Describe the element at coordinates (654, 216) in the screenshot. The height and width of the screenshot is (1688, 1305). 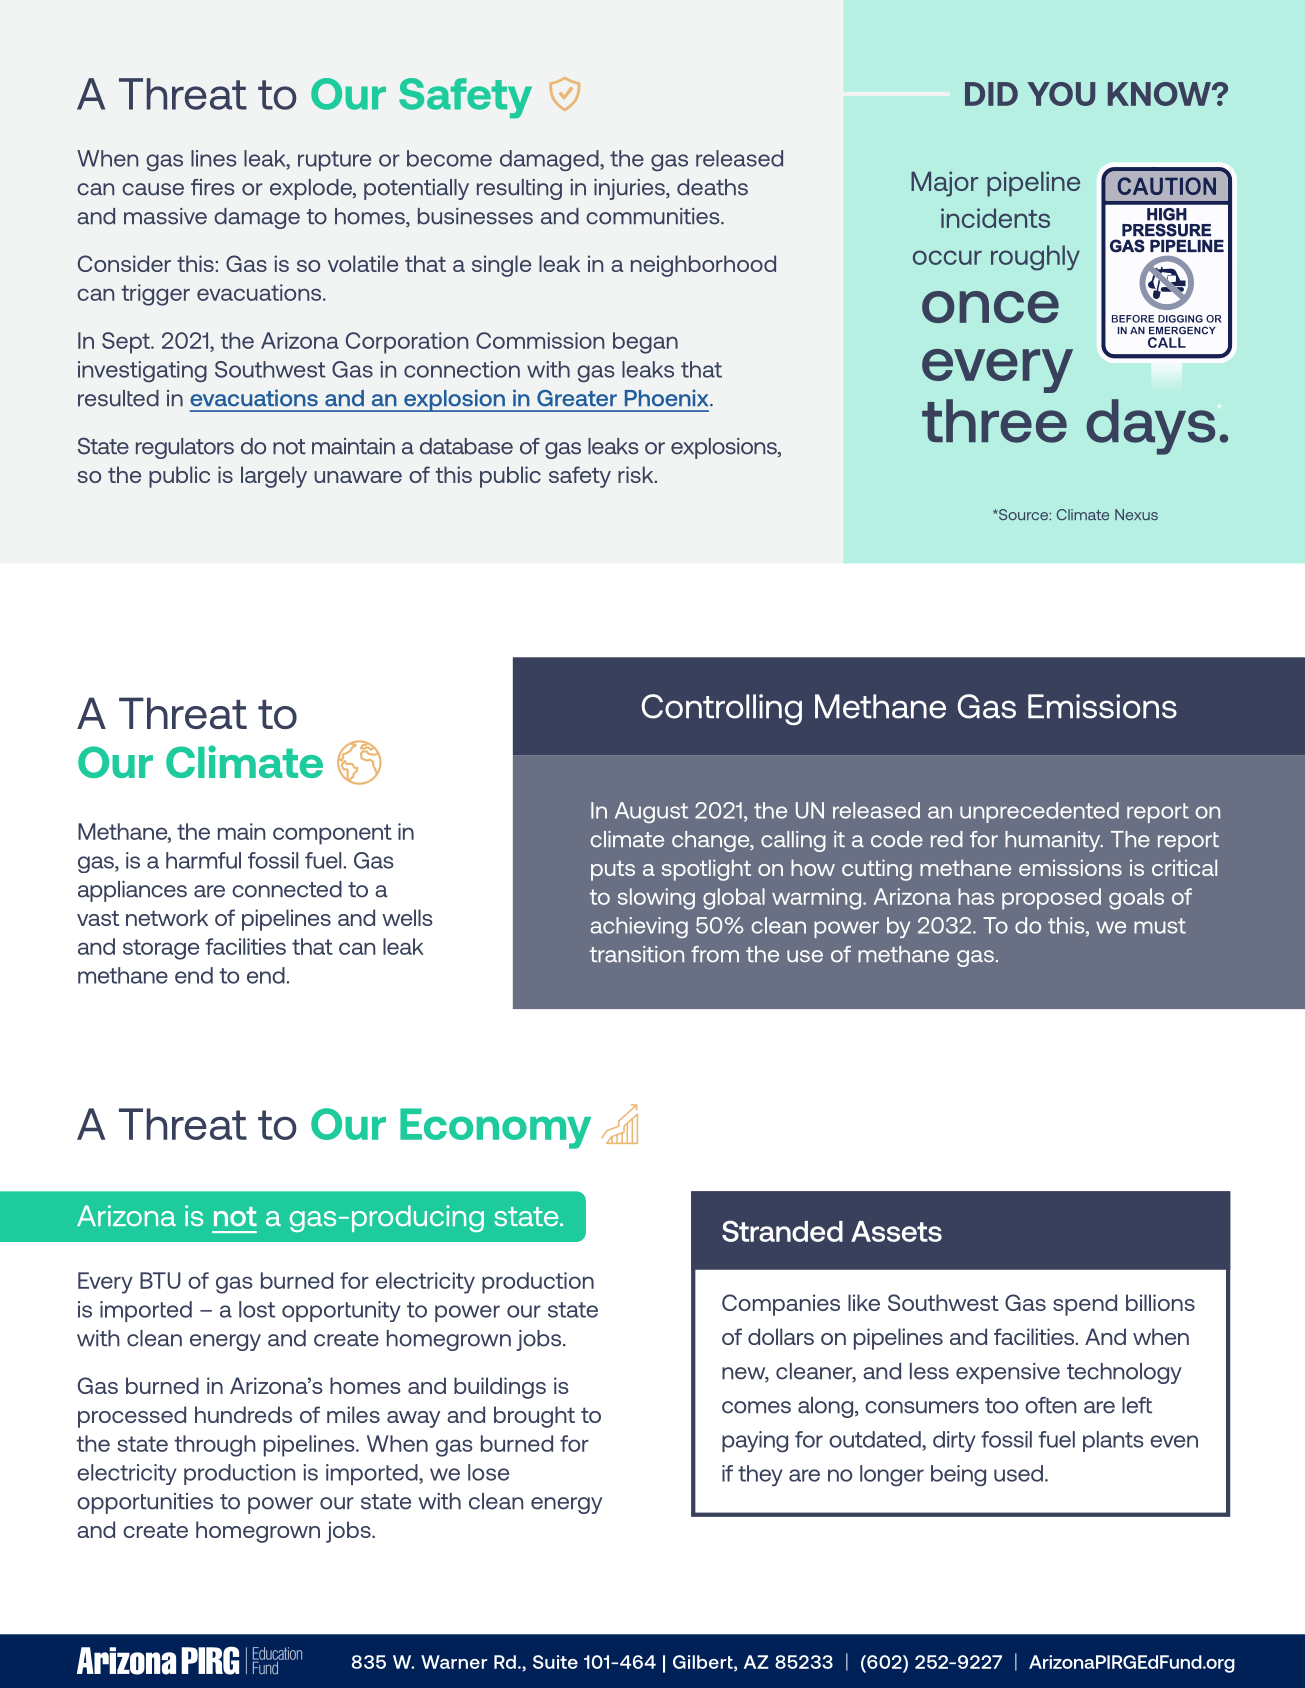
I see `communities` at that location.
